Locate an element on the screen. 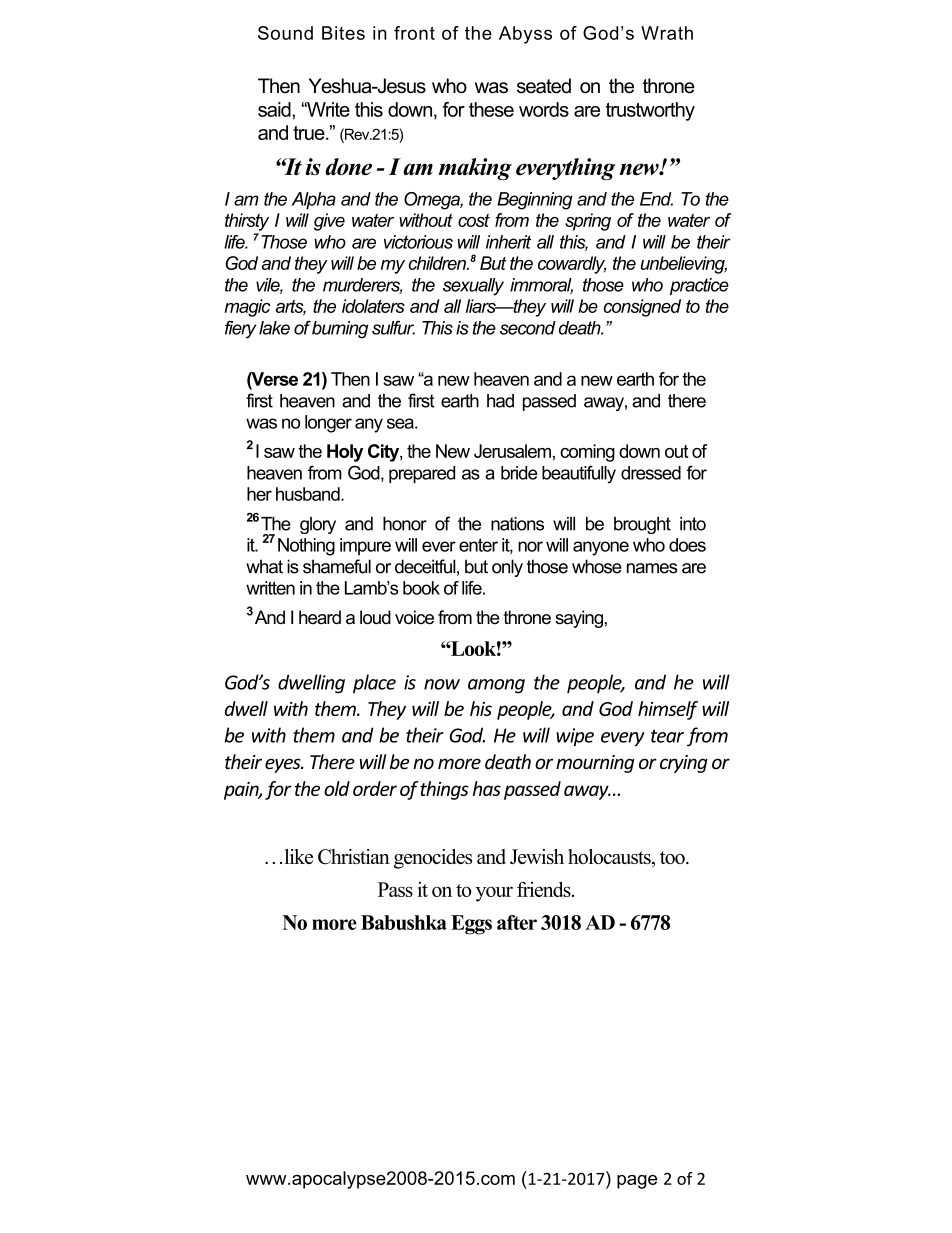 The width and height of the screenshot is (952, 1233). sexually is located at coordinates (473, 287).
